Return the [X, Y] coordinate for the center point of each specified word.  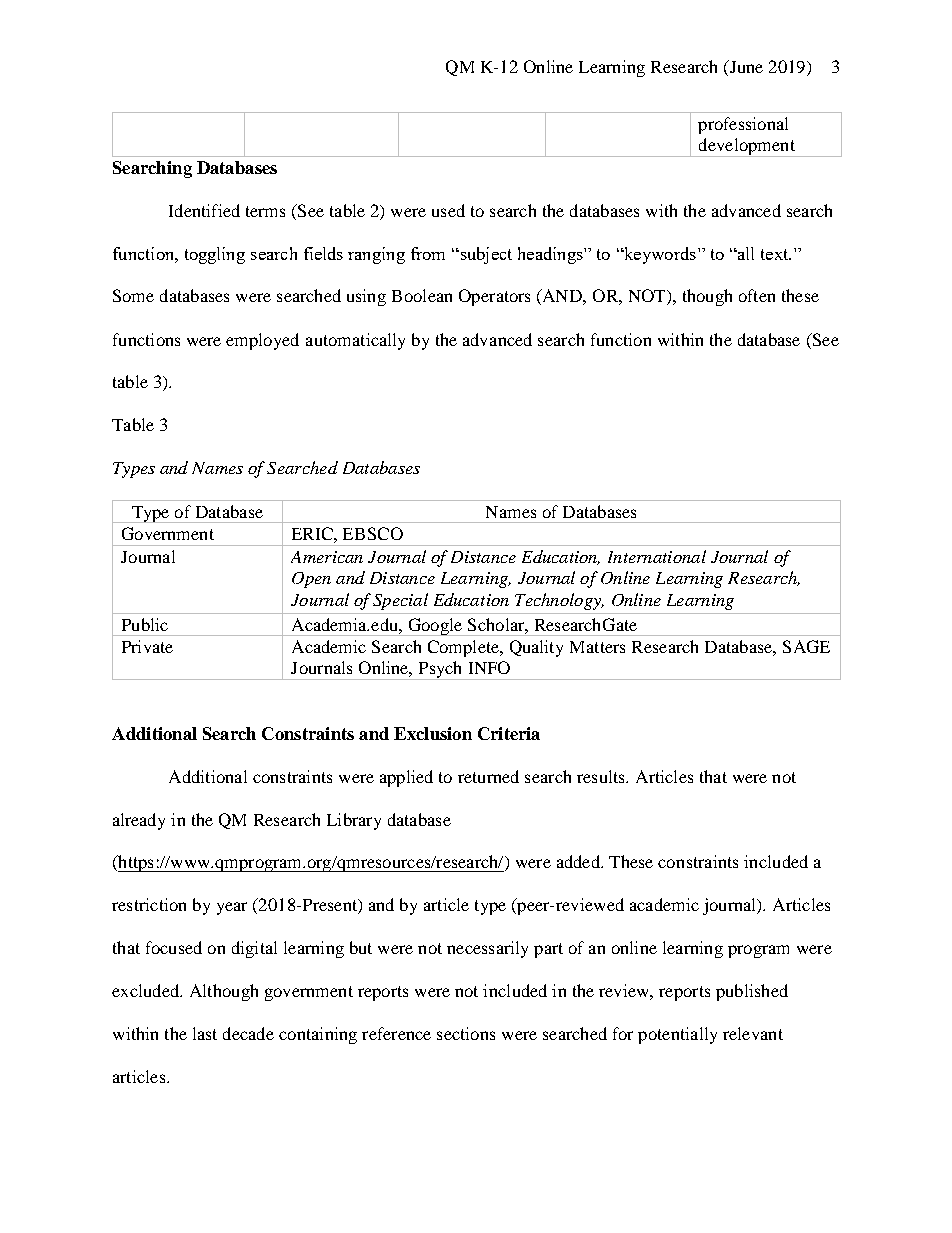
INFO [489, 667]
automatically [355, 341]
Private [147, 646]
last [205, 1033]
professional [743, 125]
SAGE [806, 646]
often [757, 295]
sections [466, 1033]
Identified [204, 210]
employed [262, 341]
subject [485, 255]
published [752, 992]
